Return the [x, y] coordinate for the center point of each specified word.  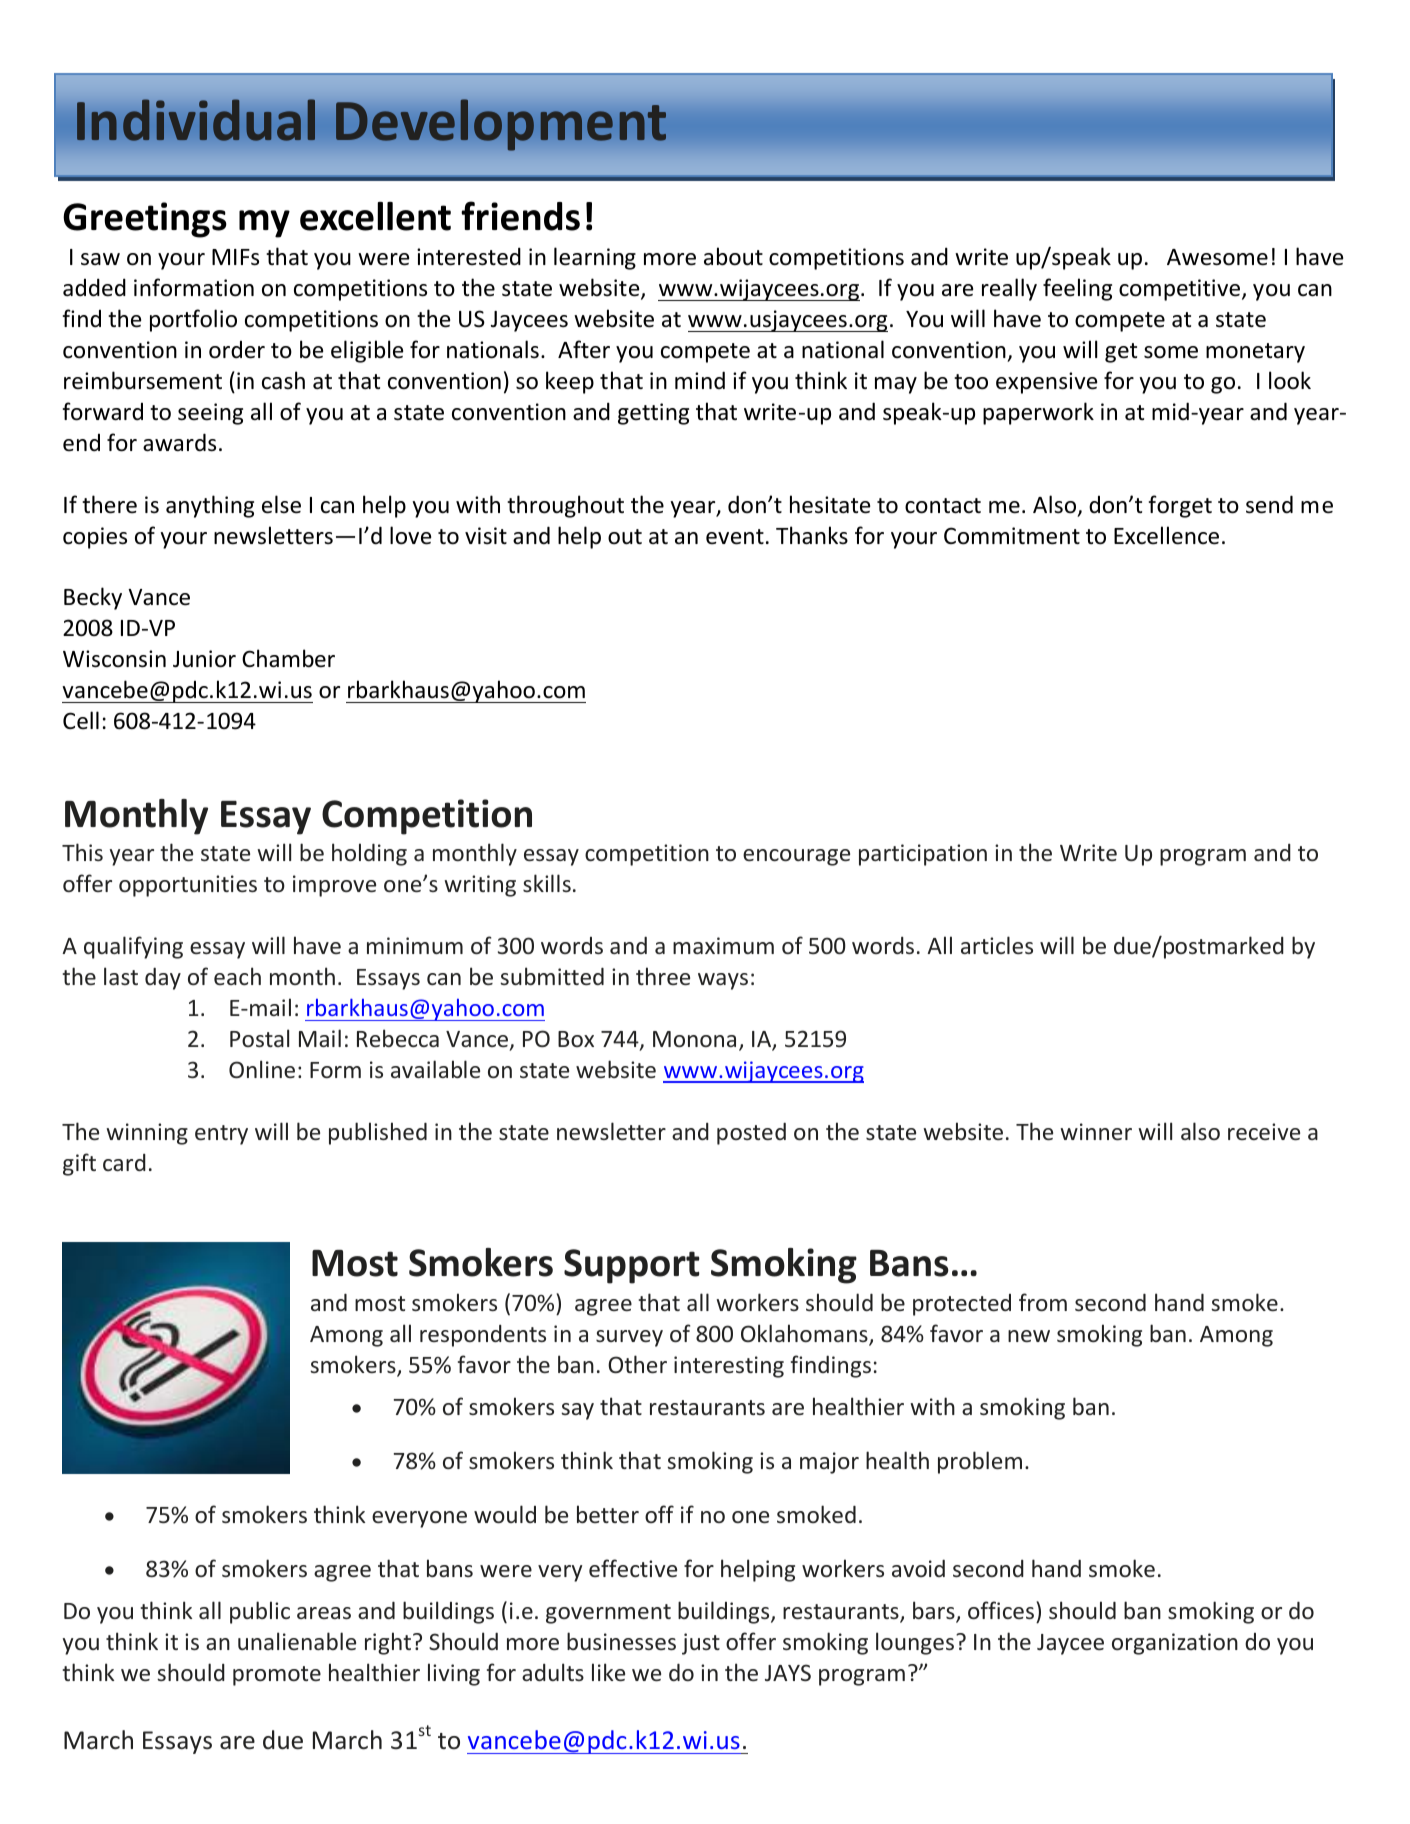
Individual [196, 120]
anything [210, 506]
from [1043, 1302]
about [733, 256]
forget [1180, 506]
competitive [1181, 290]
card [124, 1162]
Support [632, 1266]
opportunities [188, 886]
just [701, 1644]
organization [1175, 1644]
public [260, 1612]
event [735, 537]
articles [997, 945]
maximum [723, 945]
